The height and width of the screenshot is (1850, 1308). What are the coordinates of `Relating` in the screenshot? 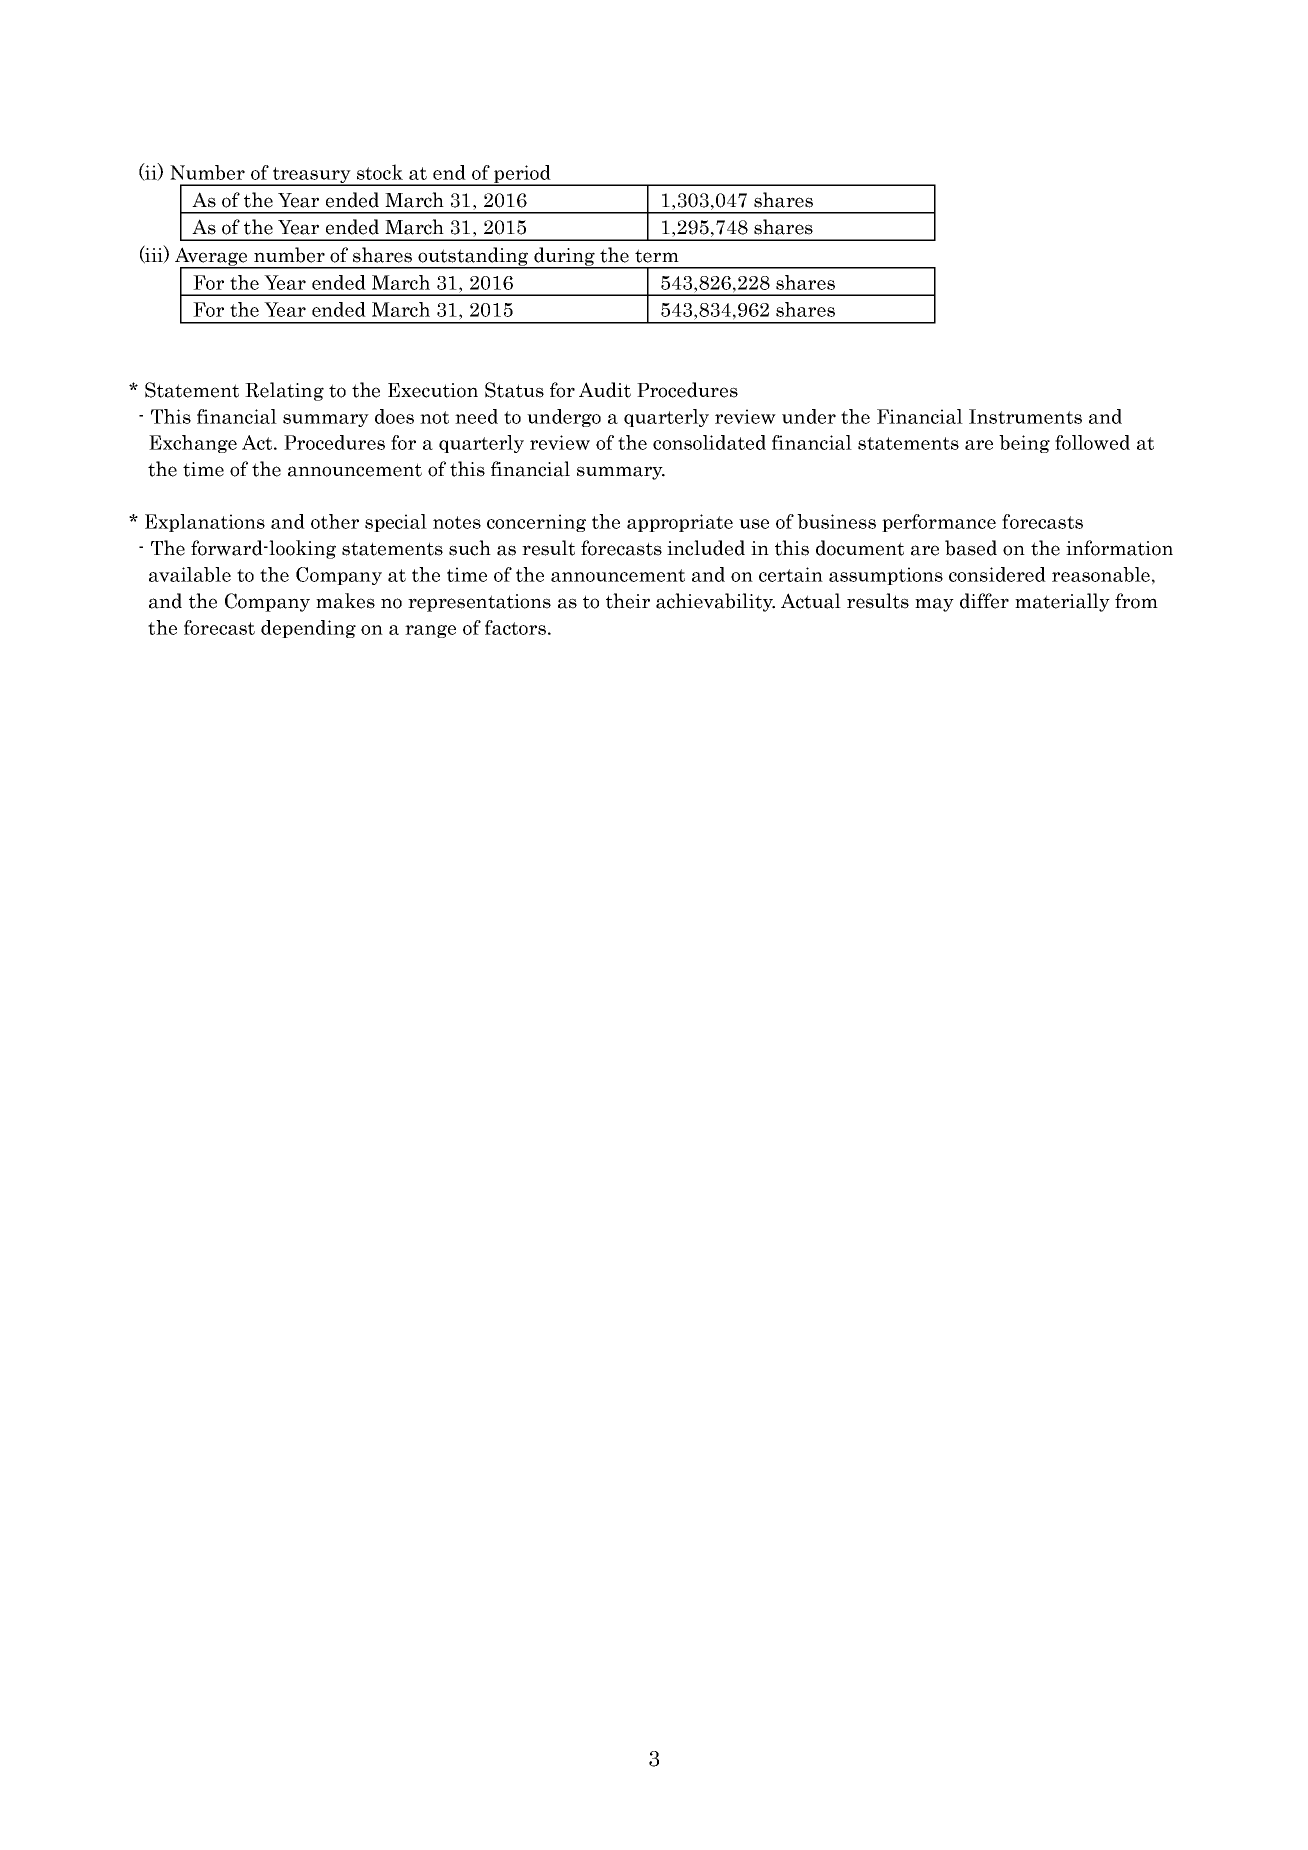 It's located at (284, 391).
